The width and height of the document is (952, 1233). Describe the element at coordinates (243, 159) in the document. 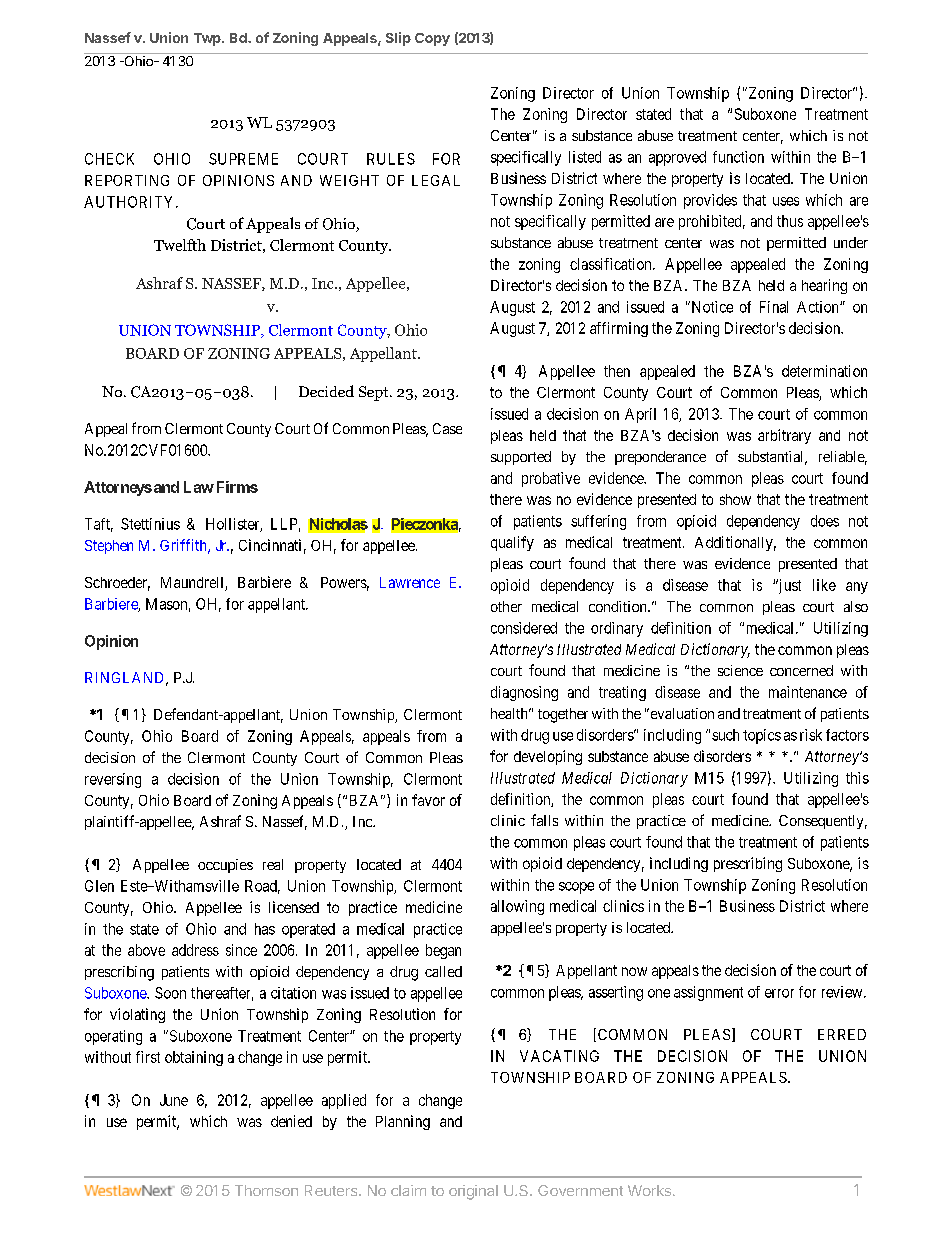

I see `SUPREME` at that location.
